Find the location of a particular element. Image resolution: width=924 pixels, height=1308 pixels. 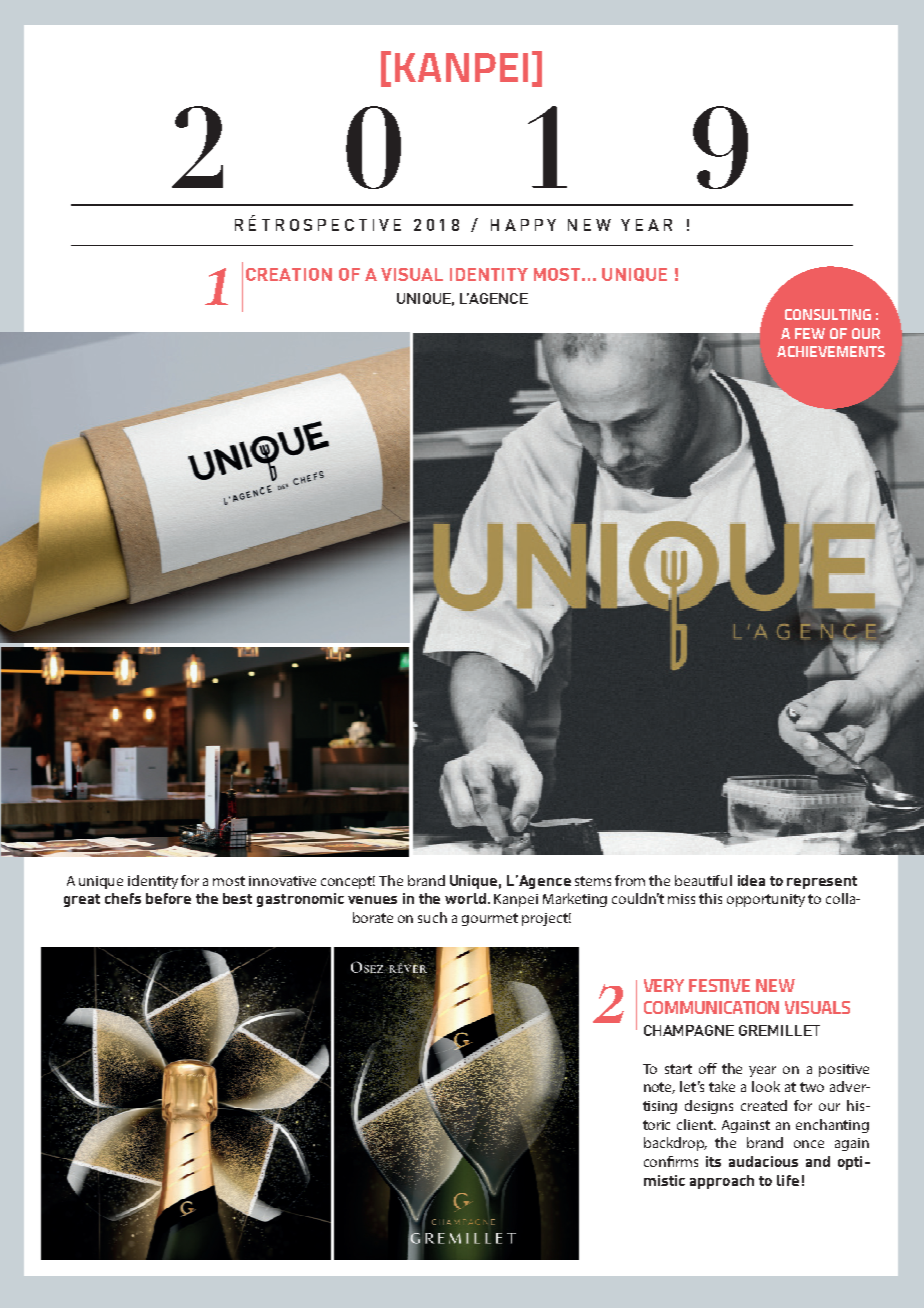

idea is located at coordinates (751, 880).
